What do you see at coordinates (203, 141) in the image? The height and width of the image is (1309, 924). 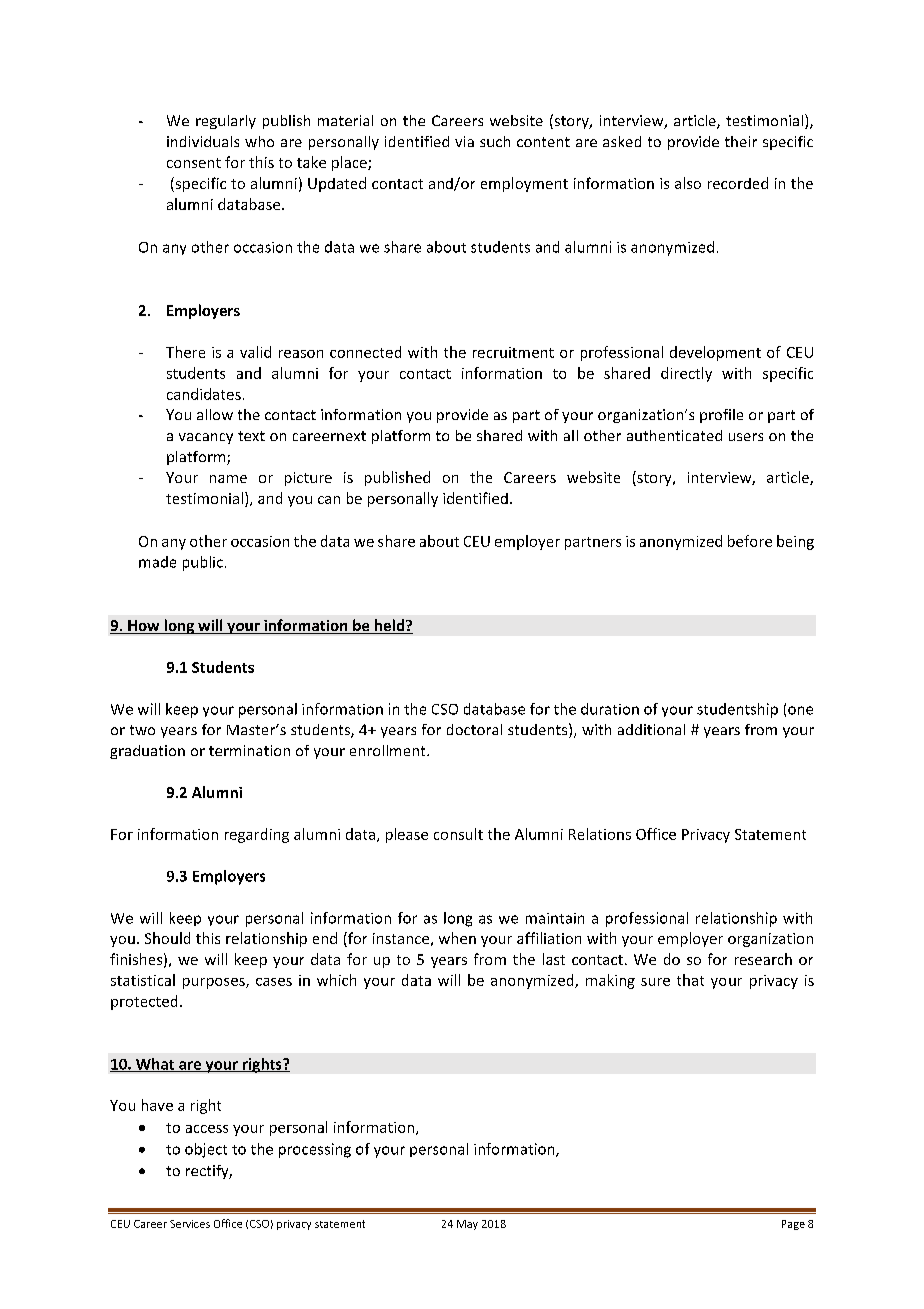 I see `individuals` at bounding box center [203, 141].
